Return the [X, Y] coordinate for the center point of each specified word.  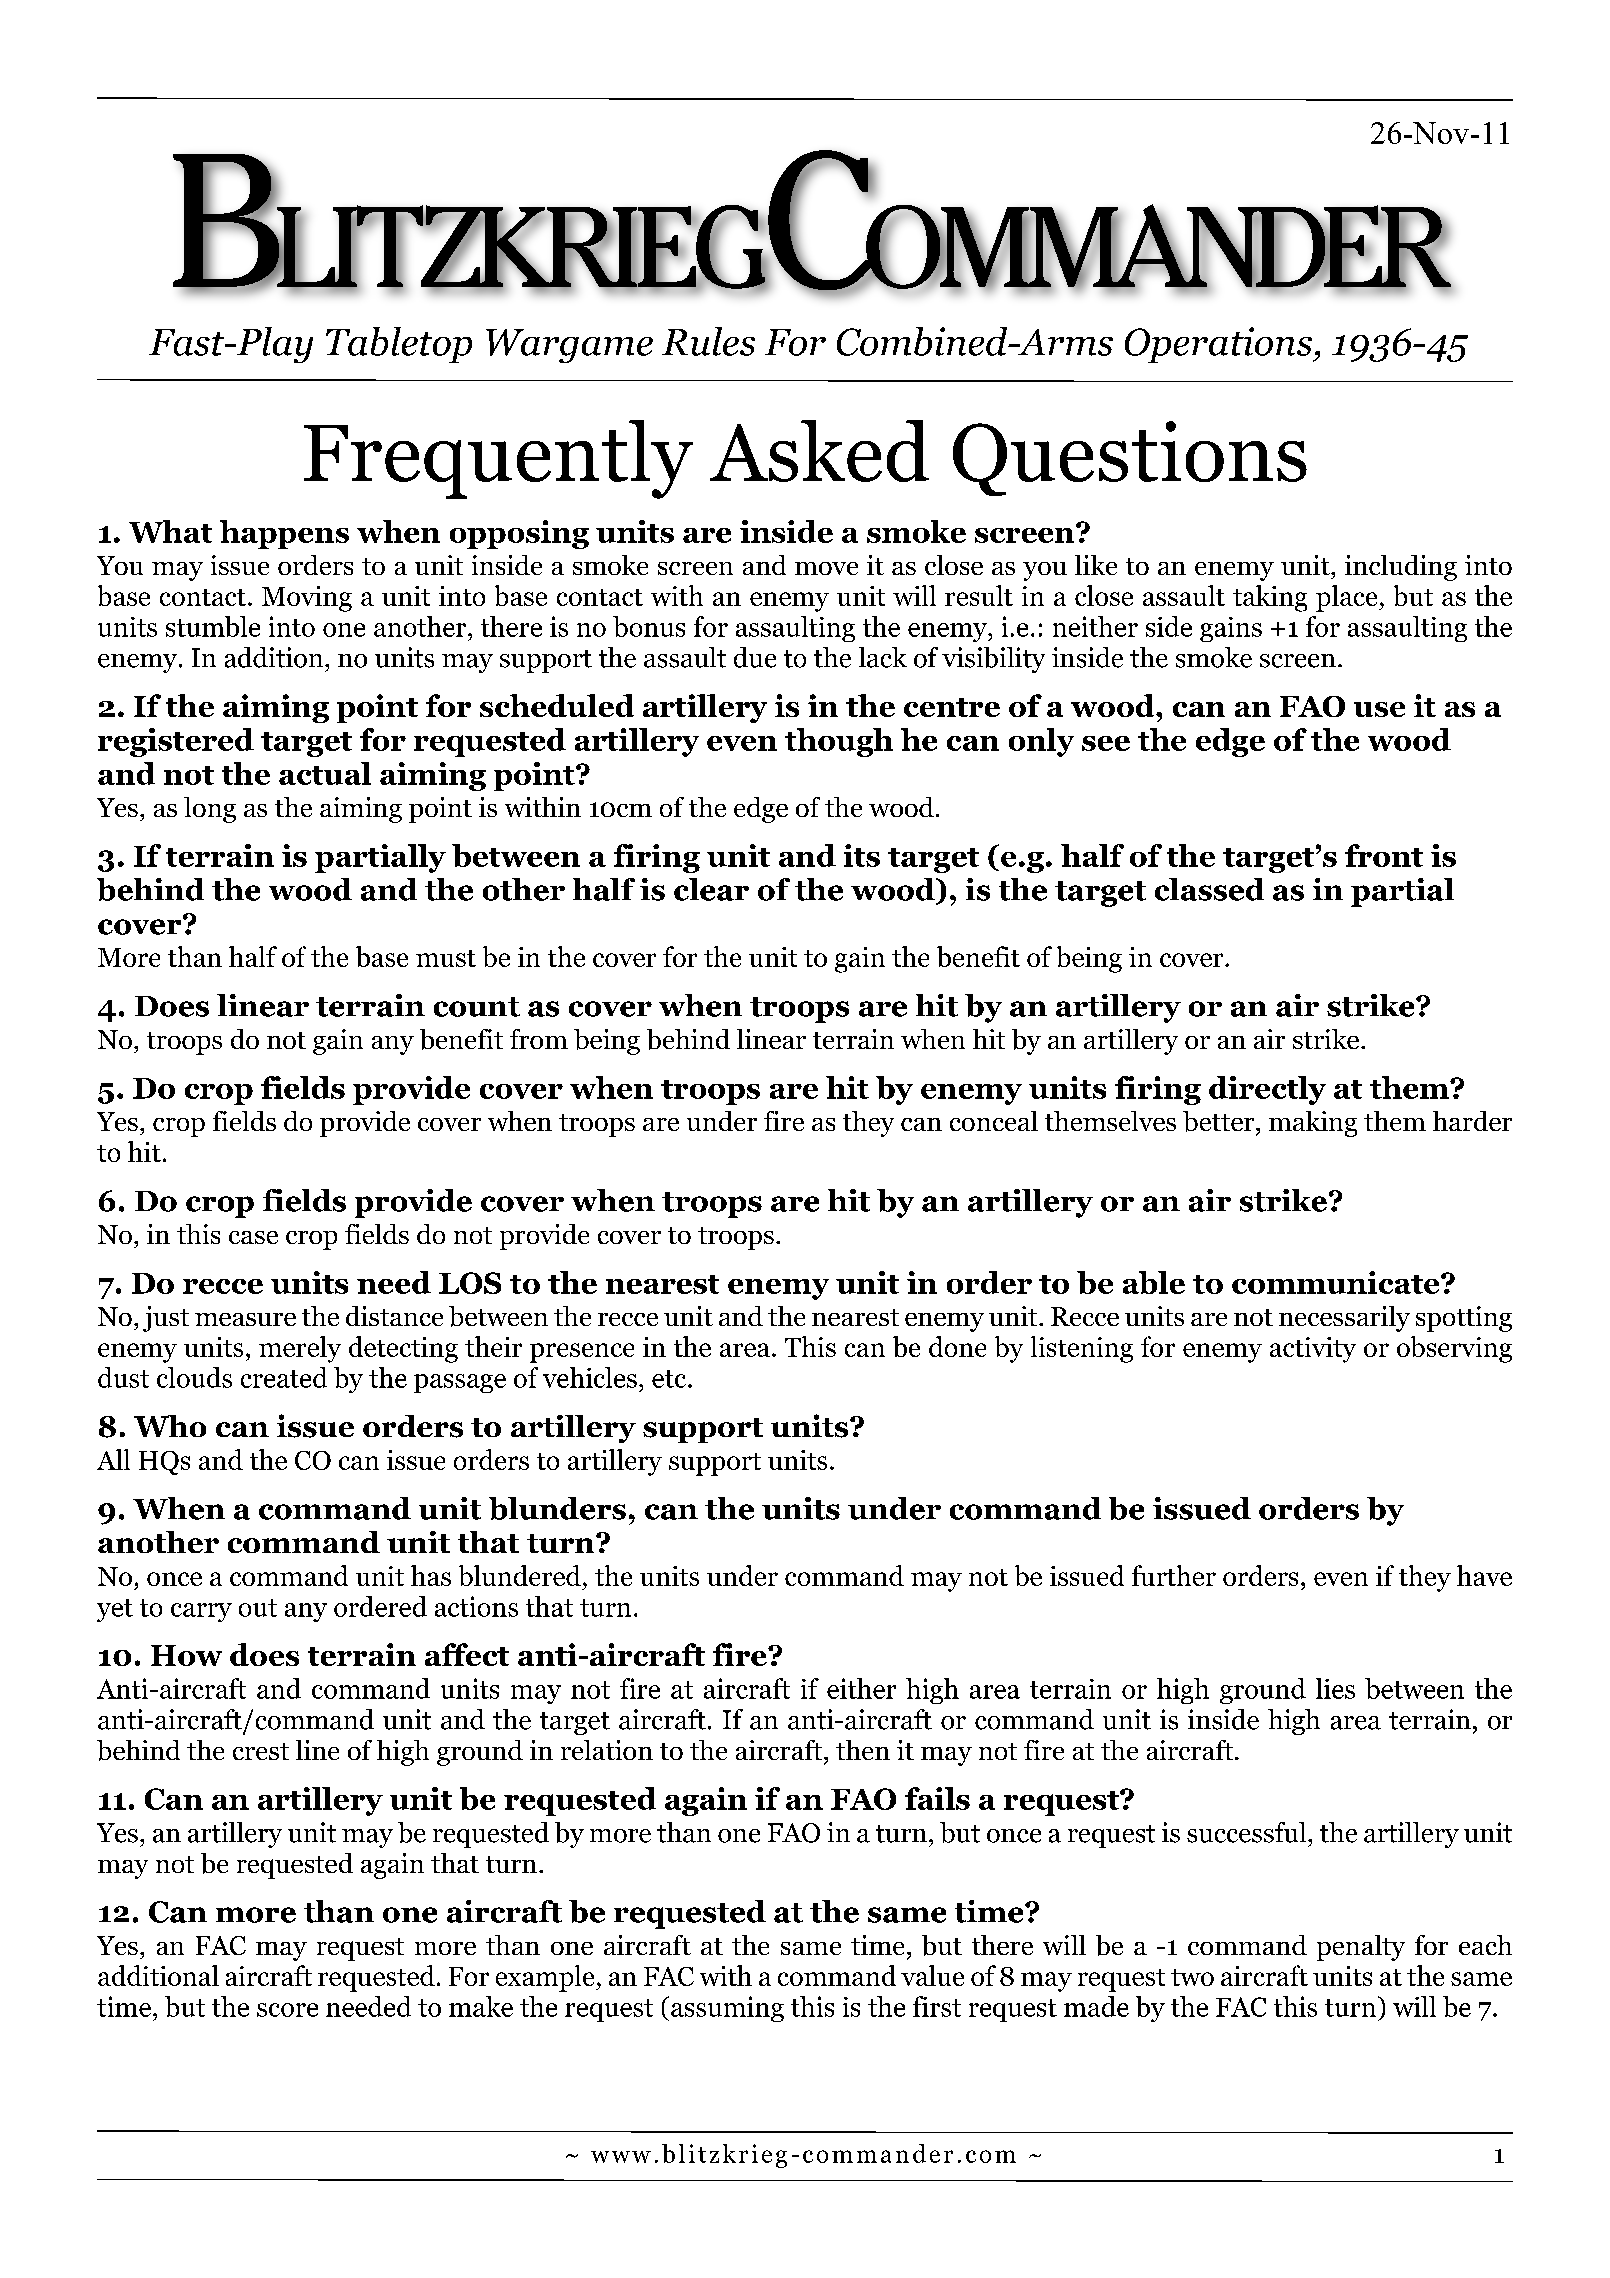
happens [284, 534]
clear [711, 889]
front [1384, 855]
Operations [1219, 345]
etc [670, 1379]
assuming [727, 2009]
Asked [819, 451]
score [287, 2010]
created [284, 1377]
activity [1313, 1350]
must [446, 958]
